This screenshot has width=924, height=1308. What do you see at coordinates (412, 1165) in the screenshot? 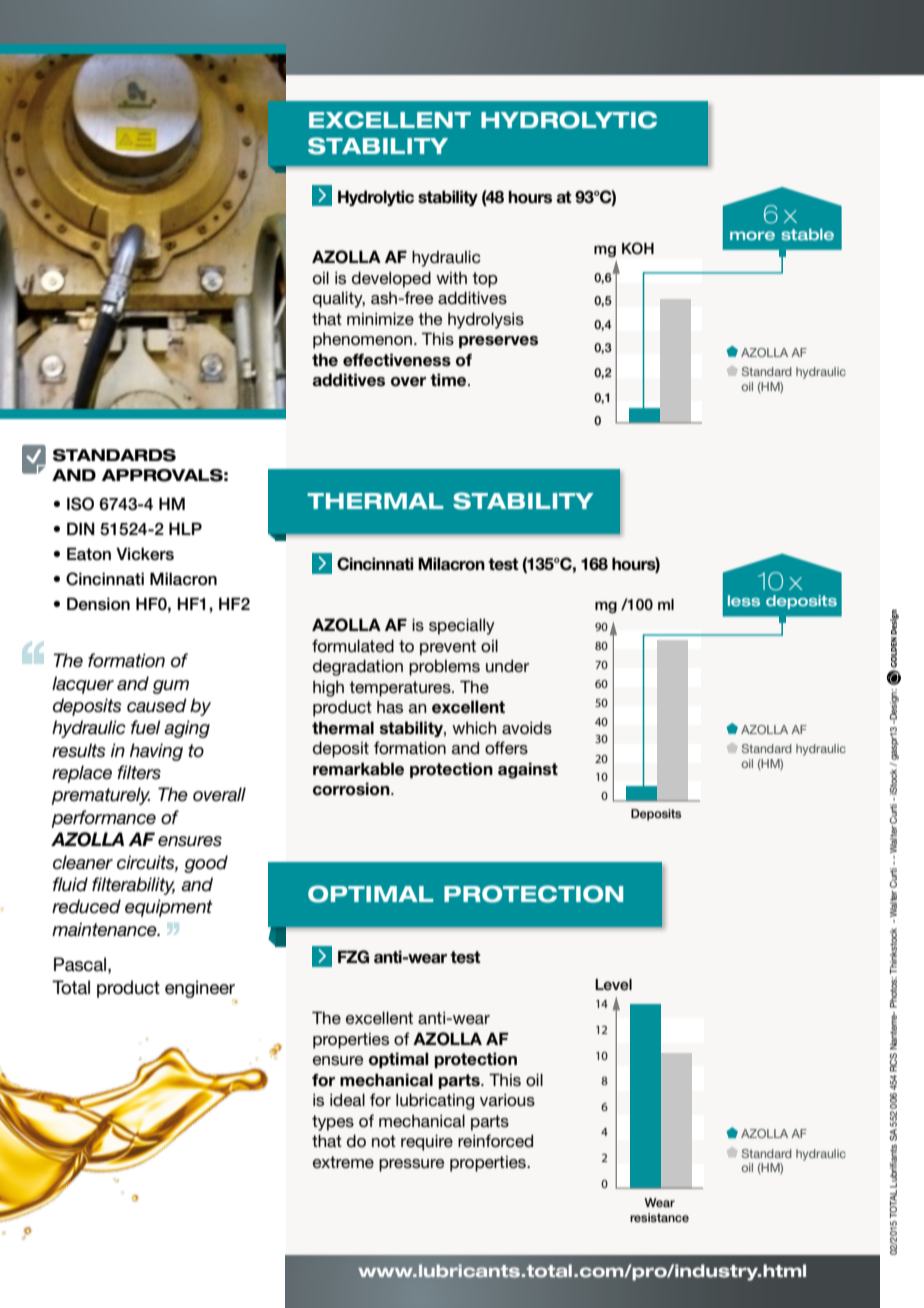
I see `pressure` at bounding box center [412, 1165].
